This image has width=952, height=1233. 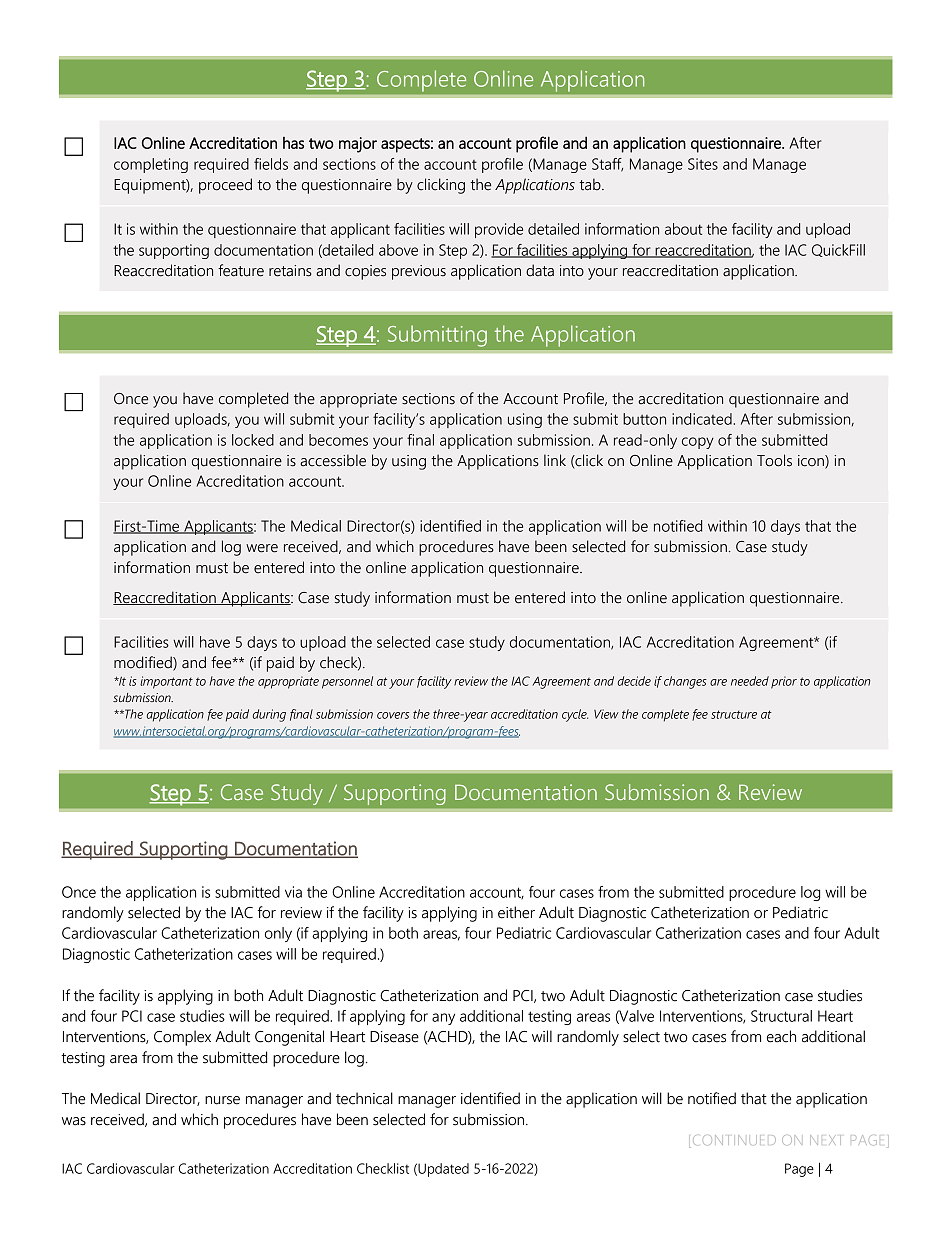 I want to click on modified, so click(x=144, y=663).
